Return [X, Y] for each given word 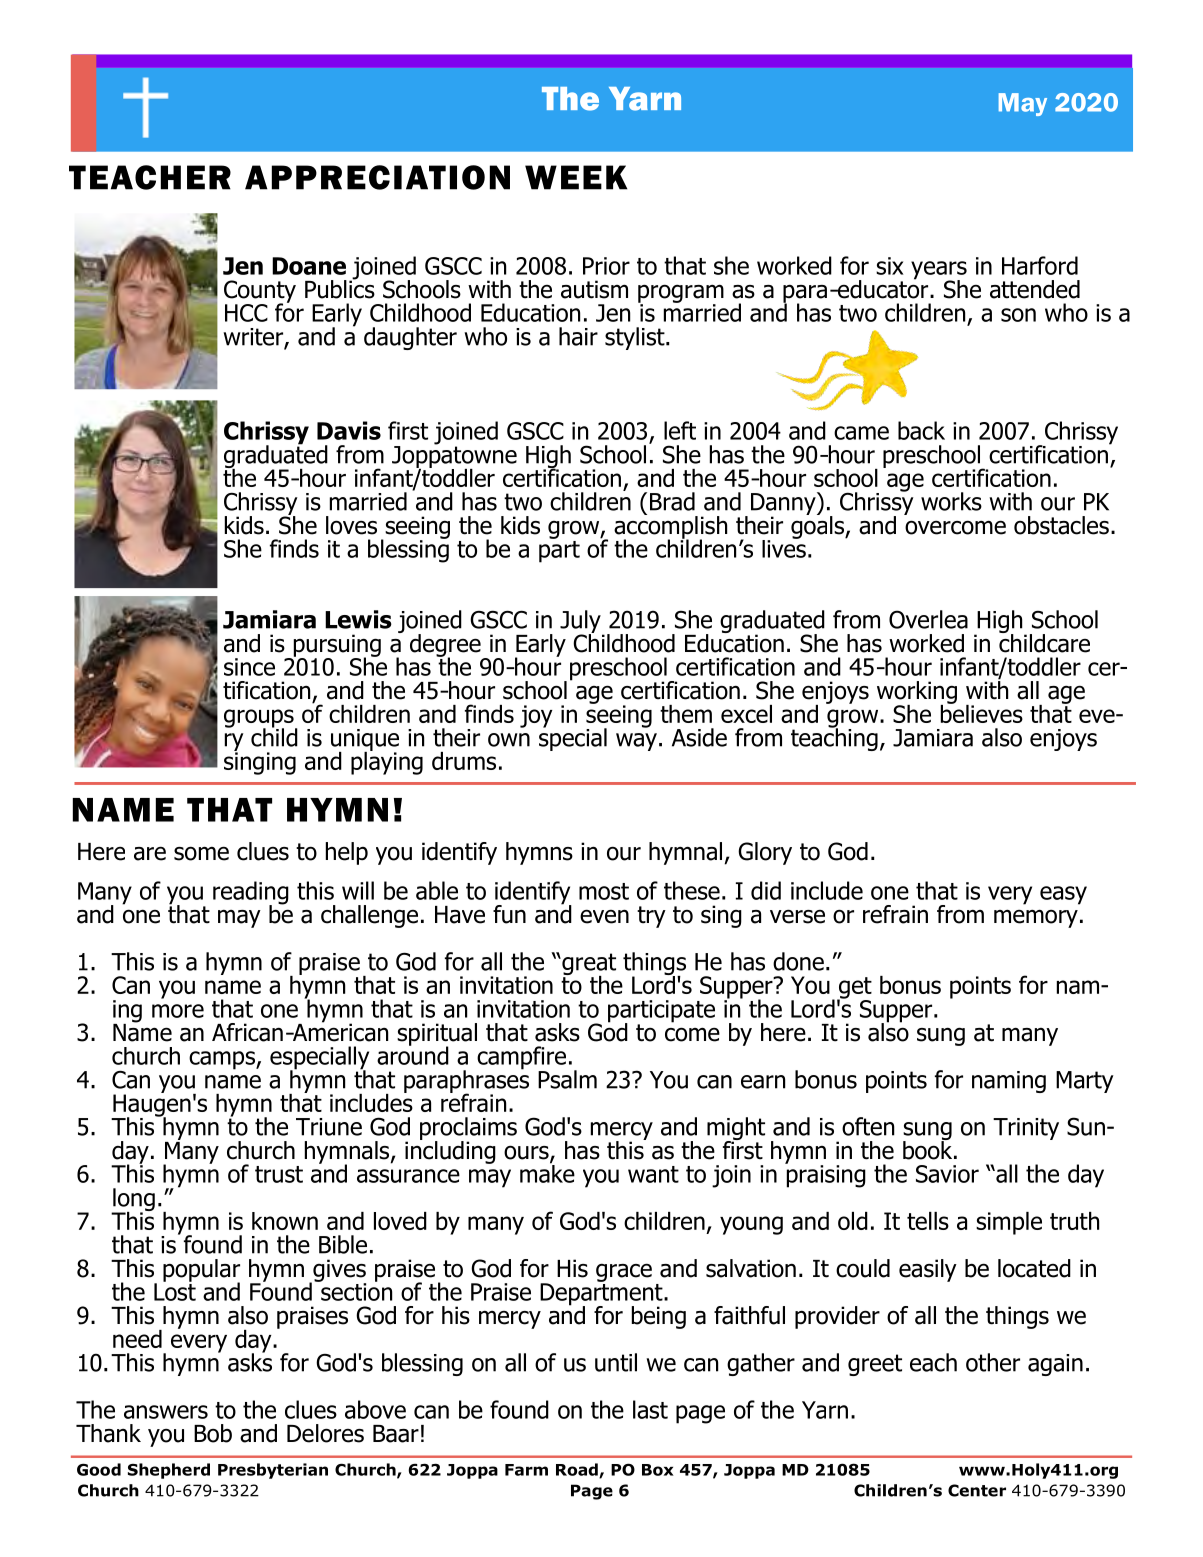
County [260, 292]
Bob [213, 1433]
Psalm [567, 1079]
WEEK [576, 177]
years [939, 271]
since [249, 667]
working [917, 693]
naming [1009, 1082]
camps [223, 1060]
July [581, 623]
